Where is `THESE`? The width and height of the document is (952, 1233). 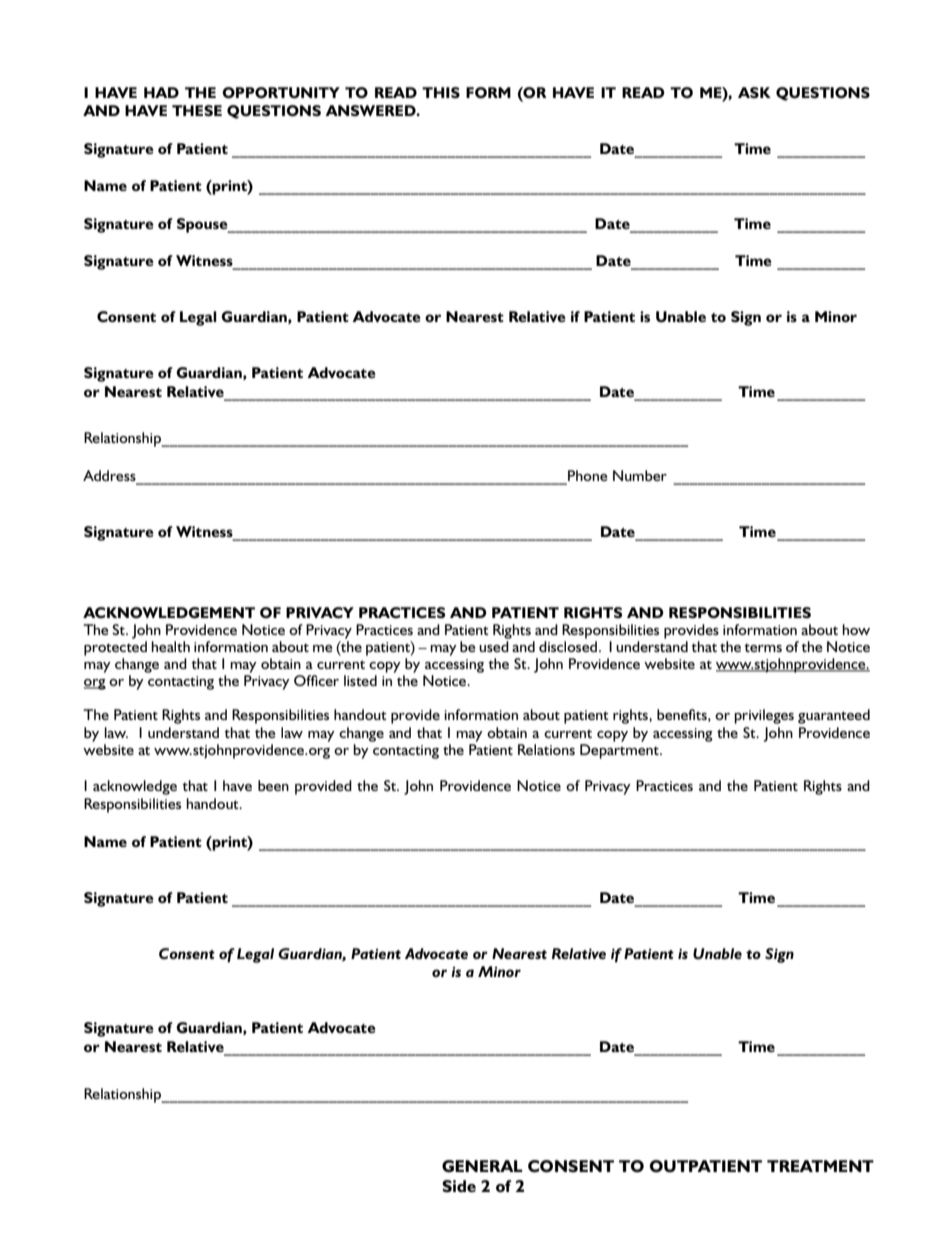 THESE is located at coordinates (197, 110).
